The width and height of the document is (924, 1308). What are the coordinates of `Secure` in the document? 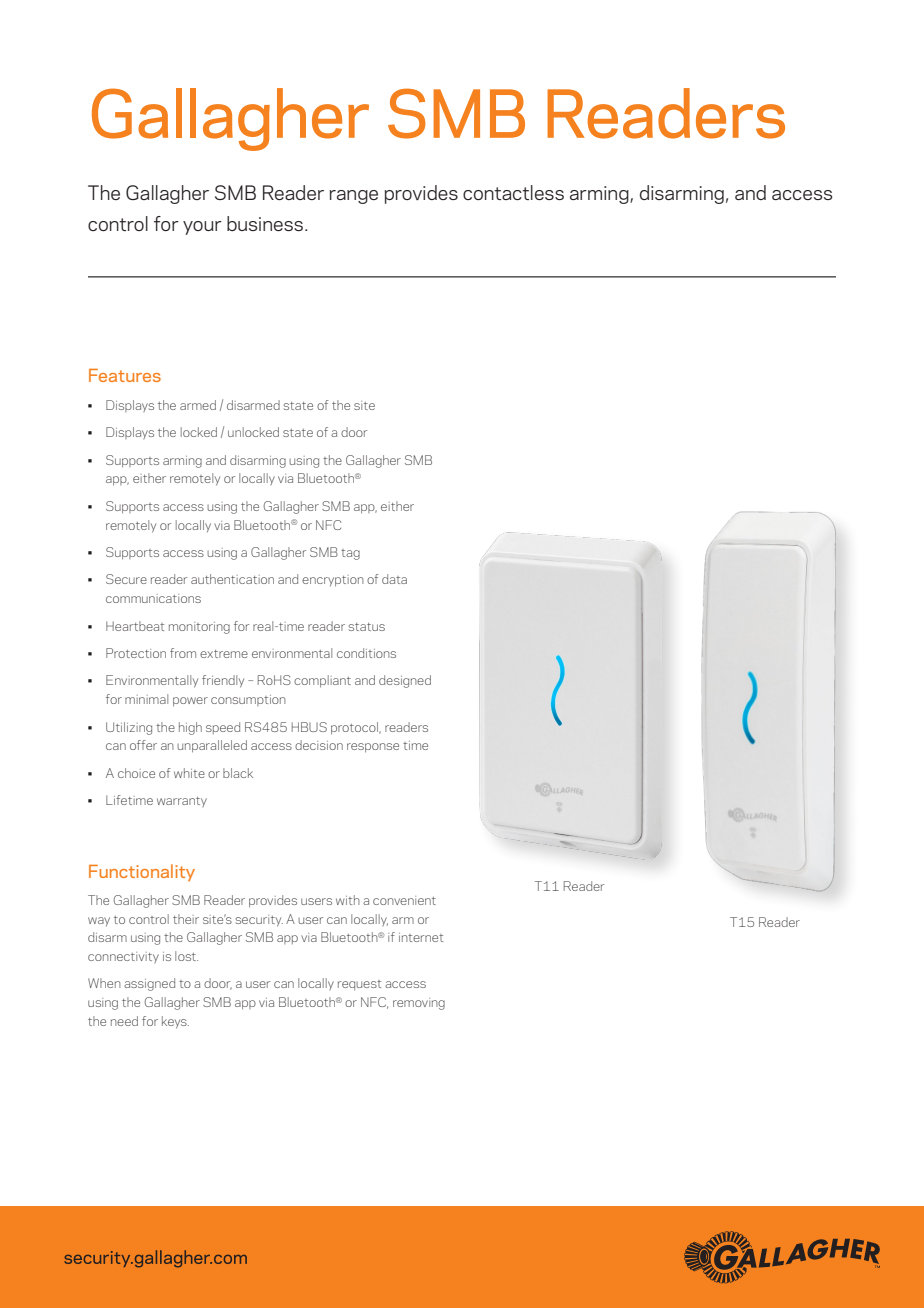 It's located at (126, 579).
